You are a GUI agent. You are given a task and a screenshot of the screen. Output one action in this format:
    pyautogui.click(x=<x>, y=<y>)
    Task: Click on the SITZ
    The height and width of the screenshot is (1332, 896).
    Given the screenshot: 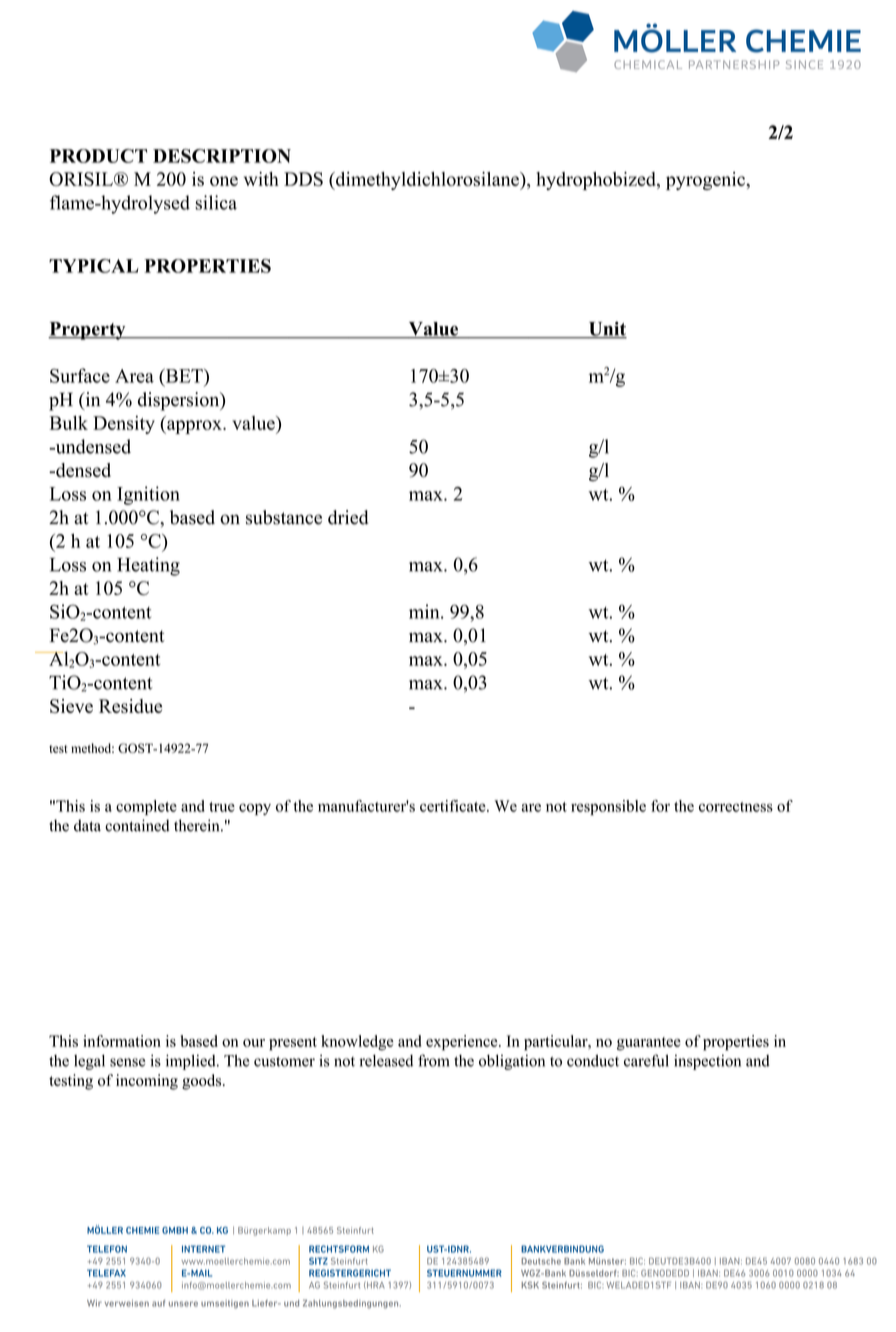 What is the action you would take?
    pyautogui.click(x=318, y=1261)
